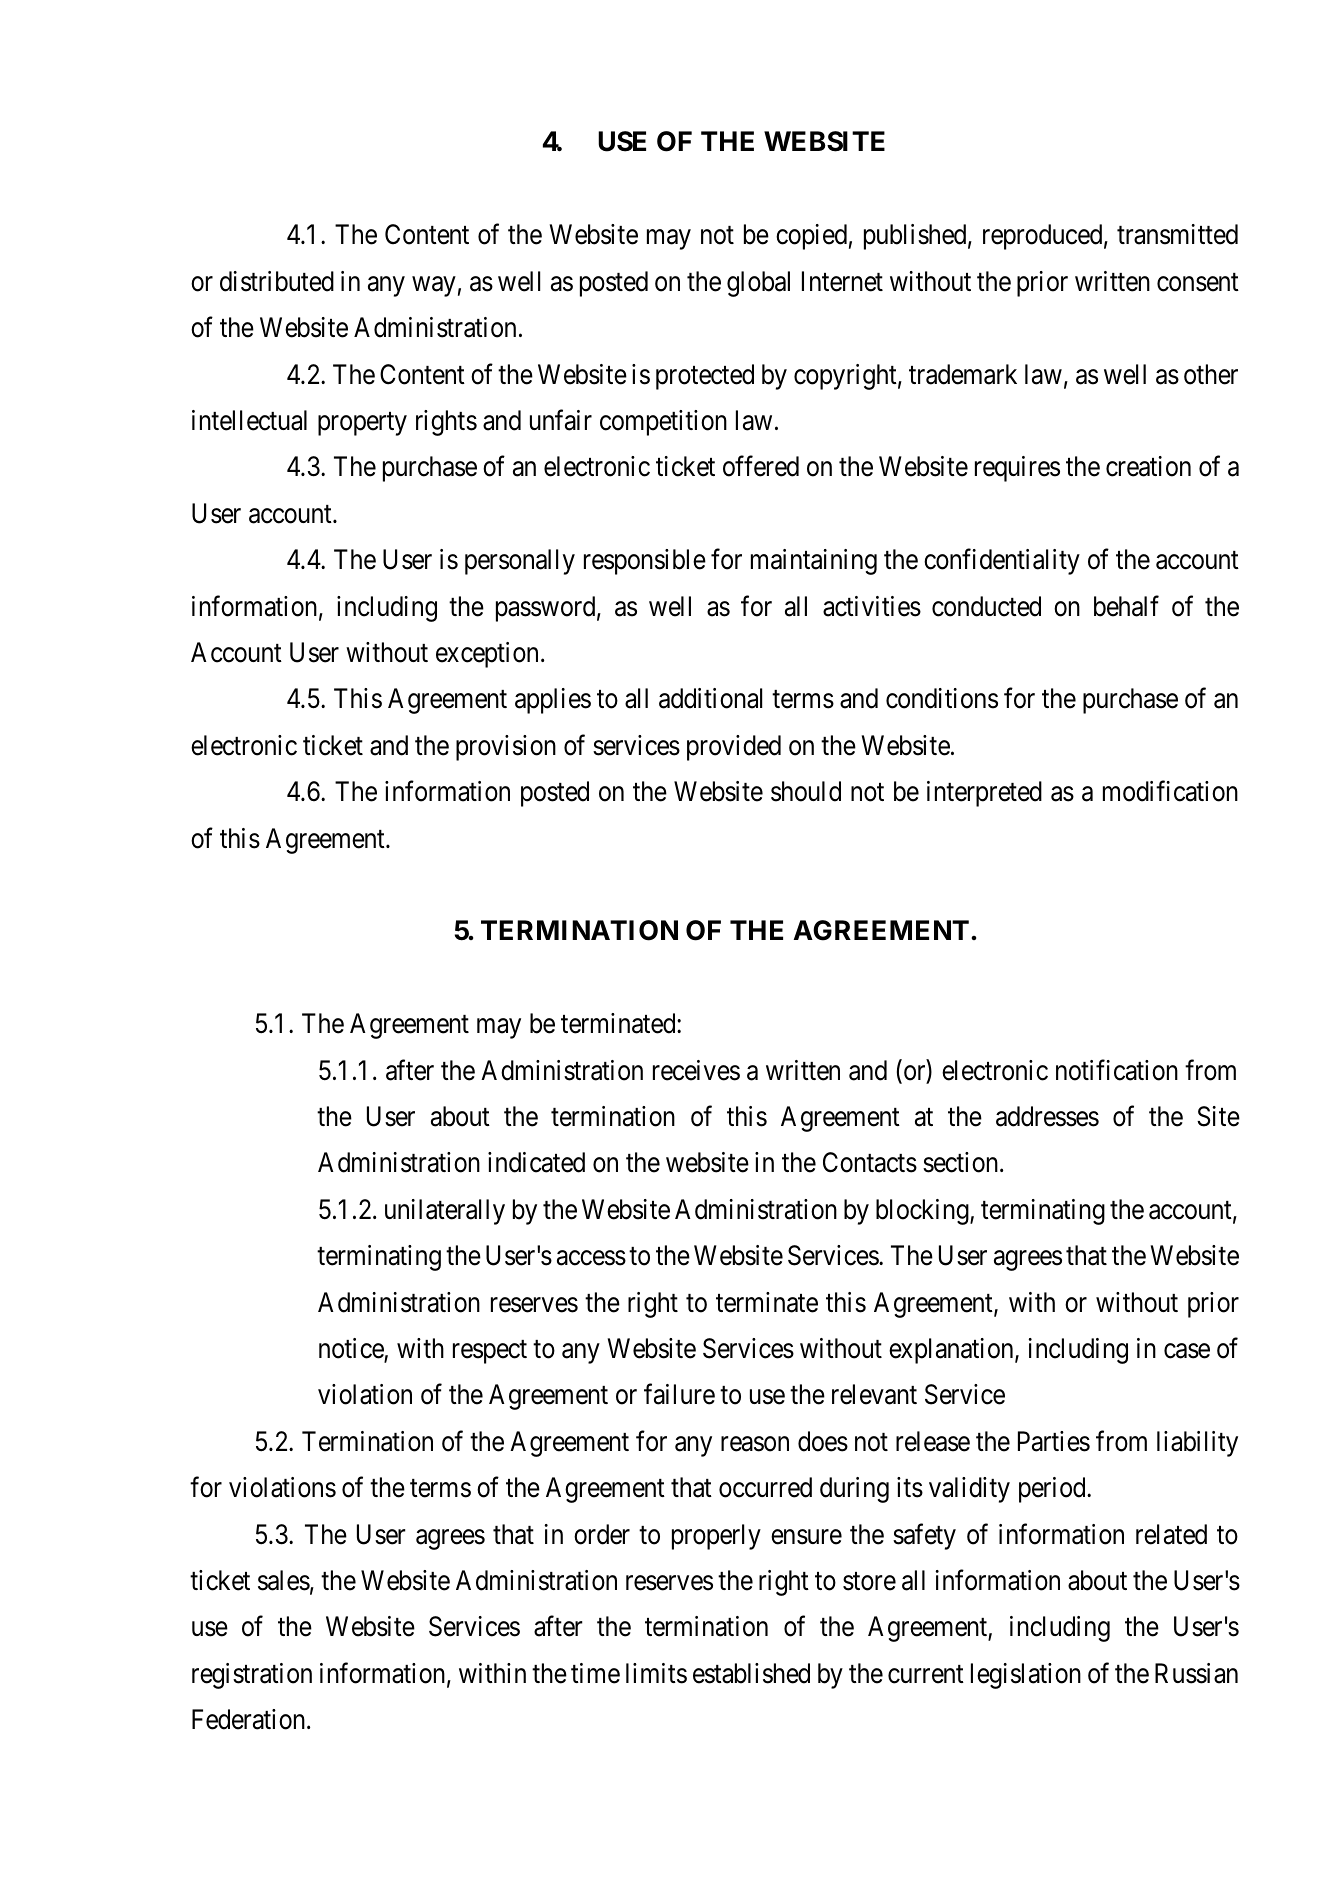 This page has height=1887, width=1334. I want to click on legislation, so click(1026, 1676).
